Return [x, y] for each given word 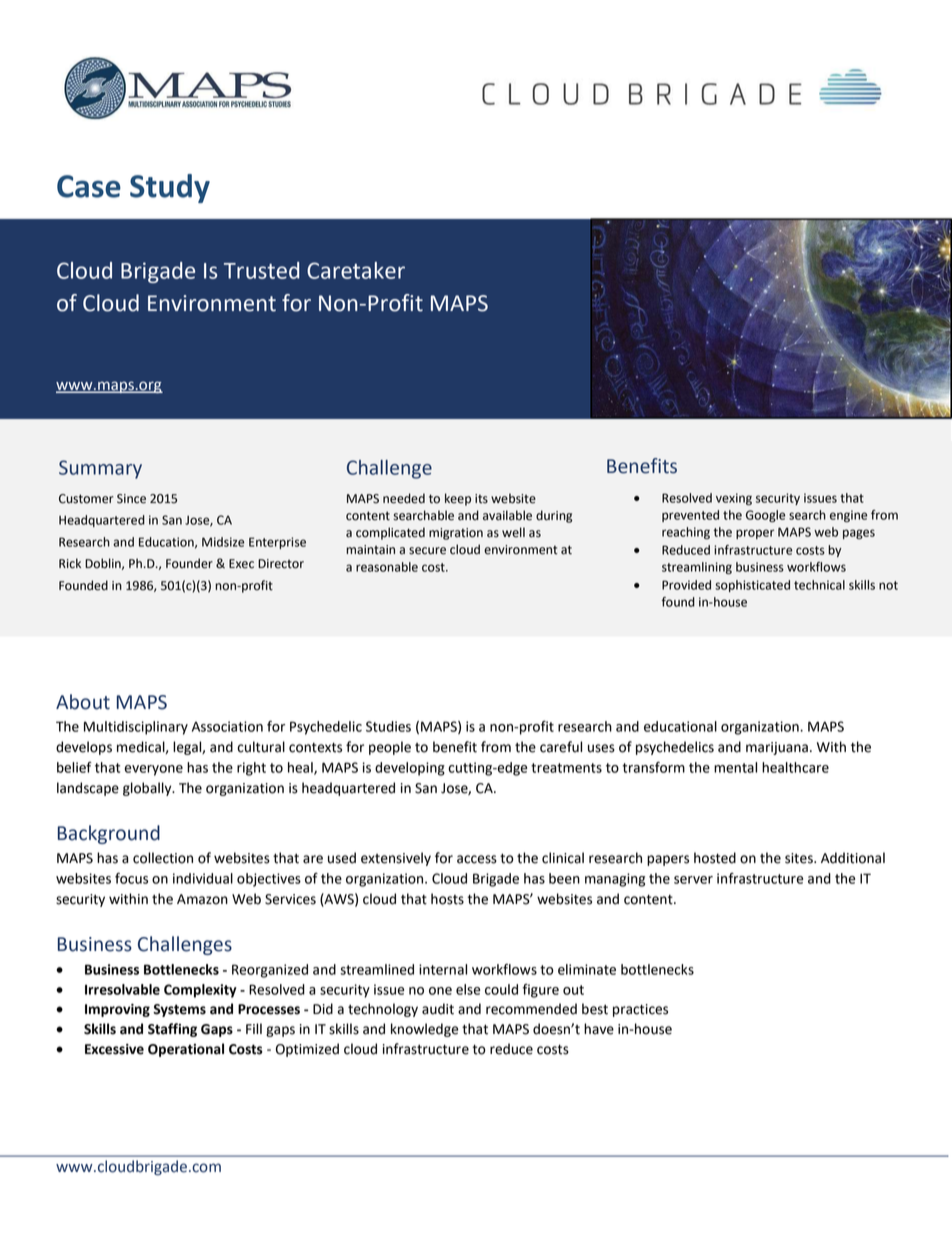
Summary [100, 469]
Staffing [172, 1030]
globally [148, 789]
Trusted [261, 270]
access [477, 859]
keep [458, 499]
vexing [734, 499]
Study [170, 188]
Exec [241, 564]
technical [819, 585]
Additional [853, 858]
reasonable [387, 567]
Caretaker [356, 270]
